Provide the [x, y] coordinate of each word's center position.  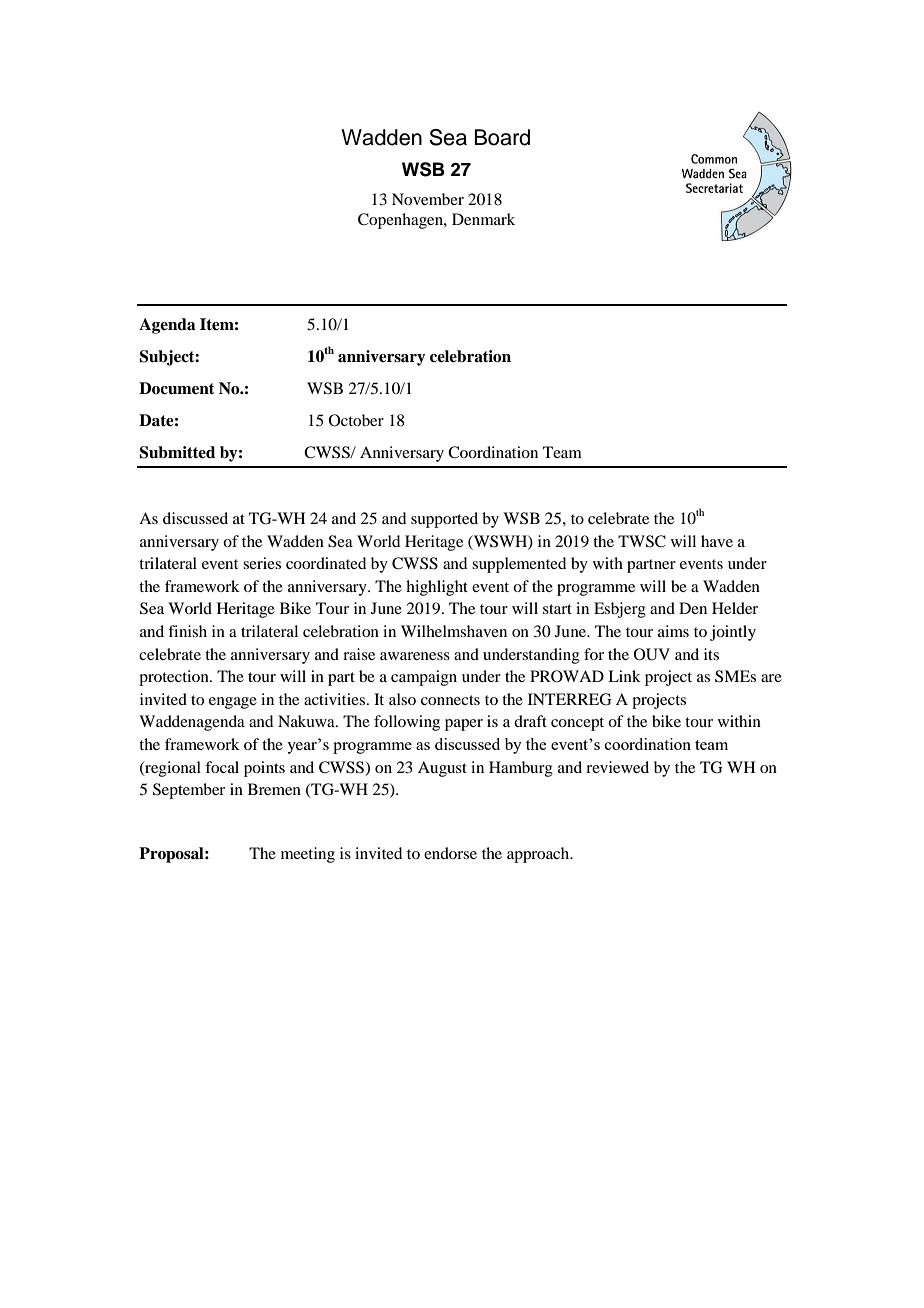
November [428, 199]
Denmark [483, 219]
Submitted [177, 452]
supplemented [519, 565]
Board [502, 137]
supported [444, 520]
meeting [308, 855]
